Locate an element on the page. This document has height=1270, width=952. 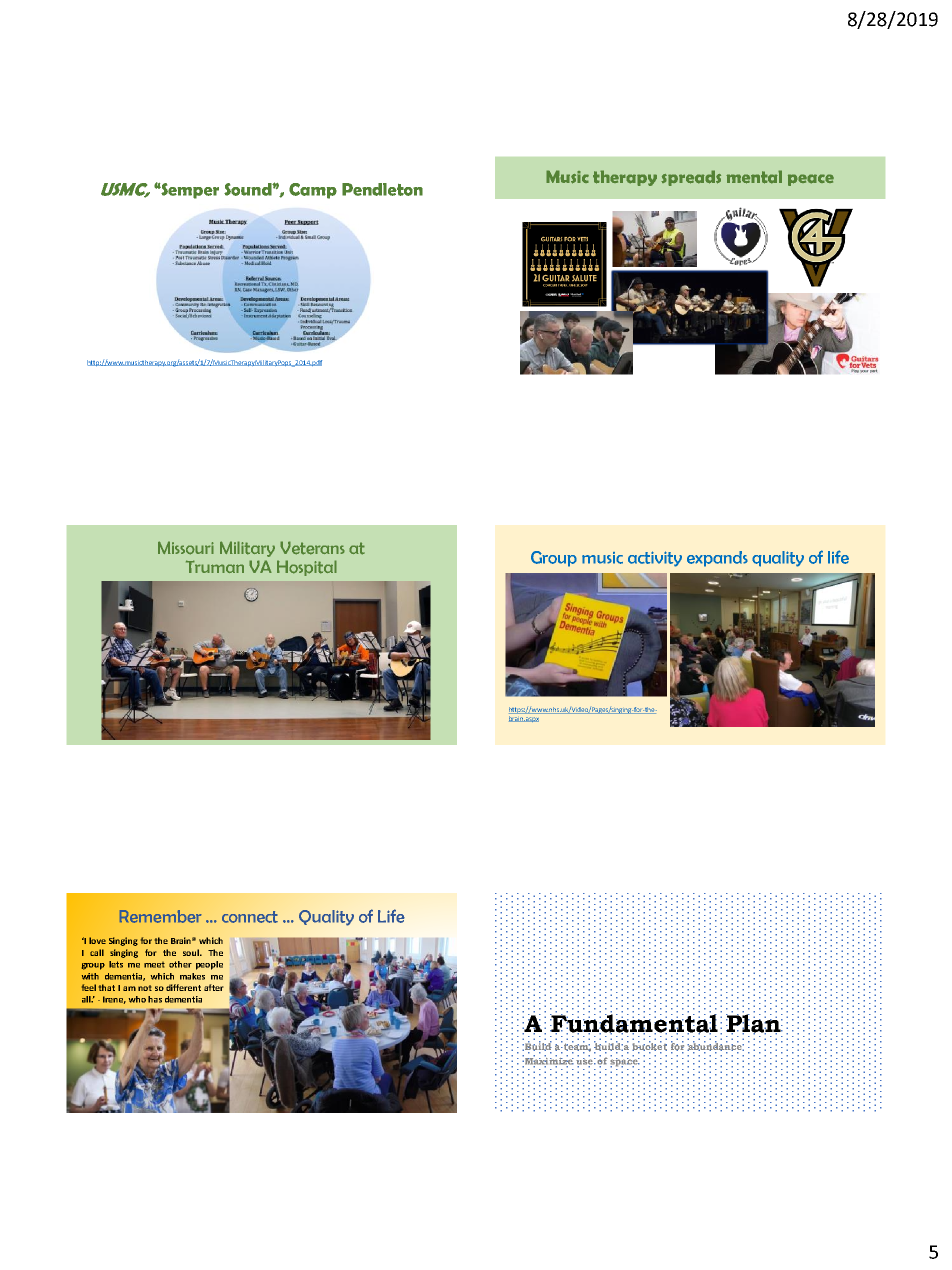
different is located at coordinates (183, 987).
